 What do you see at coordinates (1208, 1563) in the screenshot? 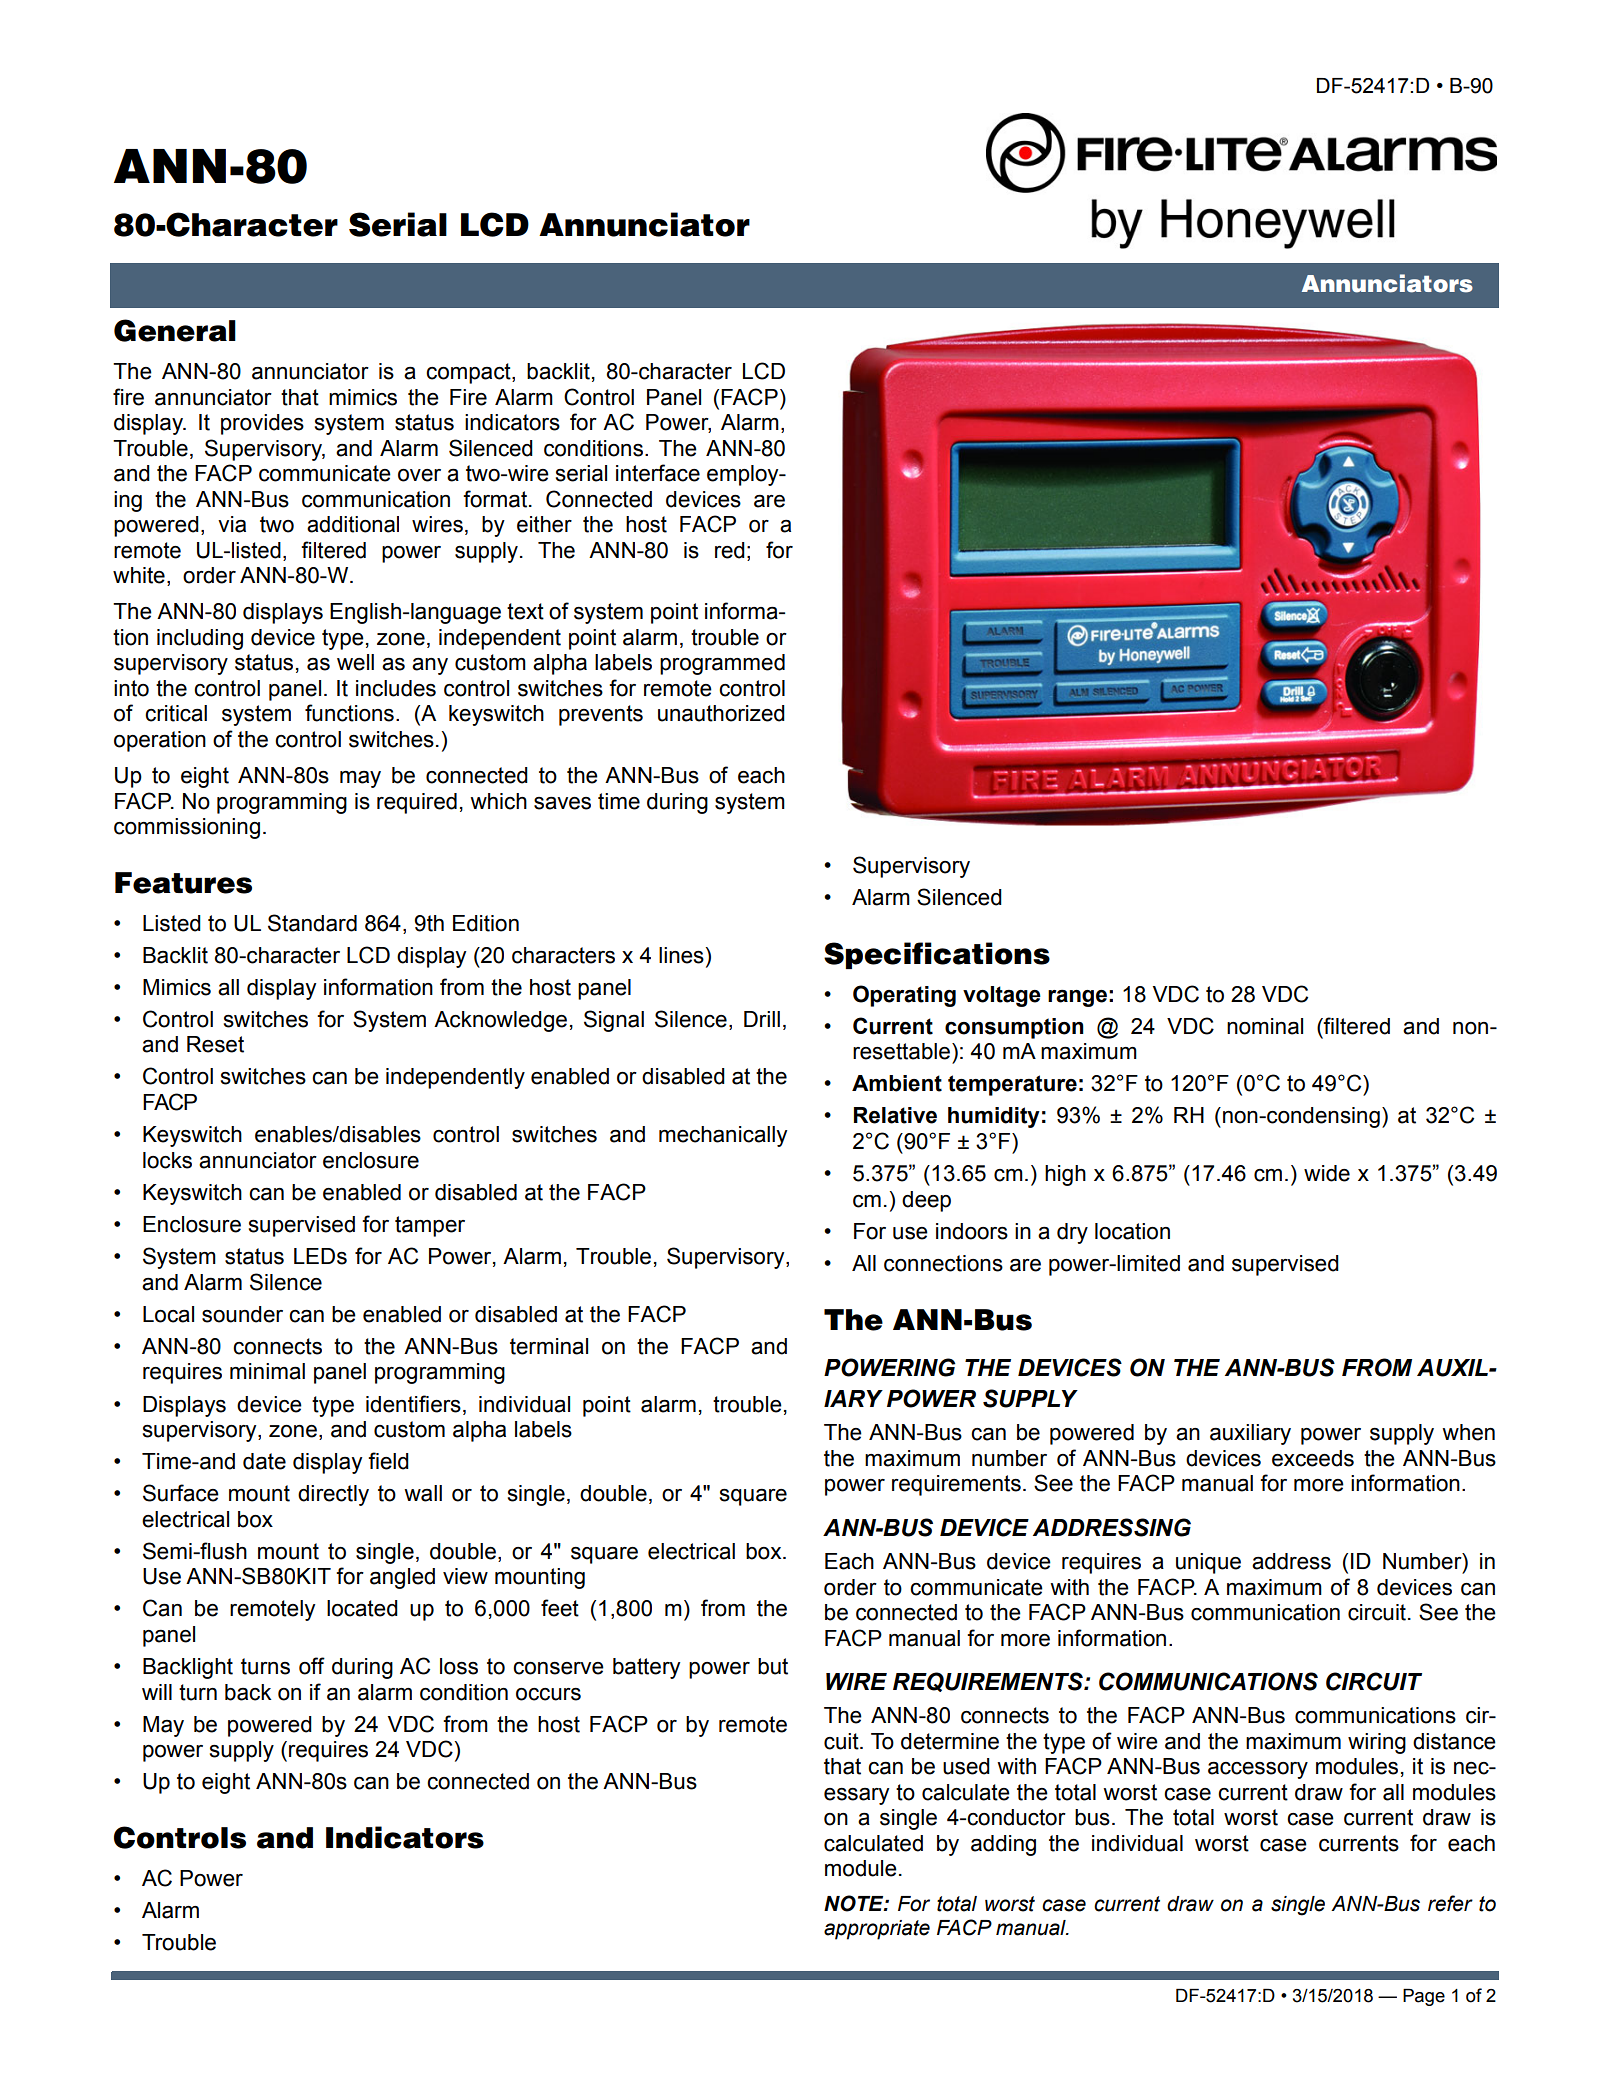
I see `unique` at bounding box center [1208, 1563].
